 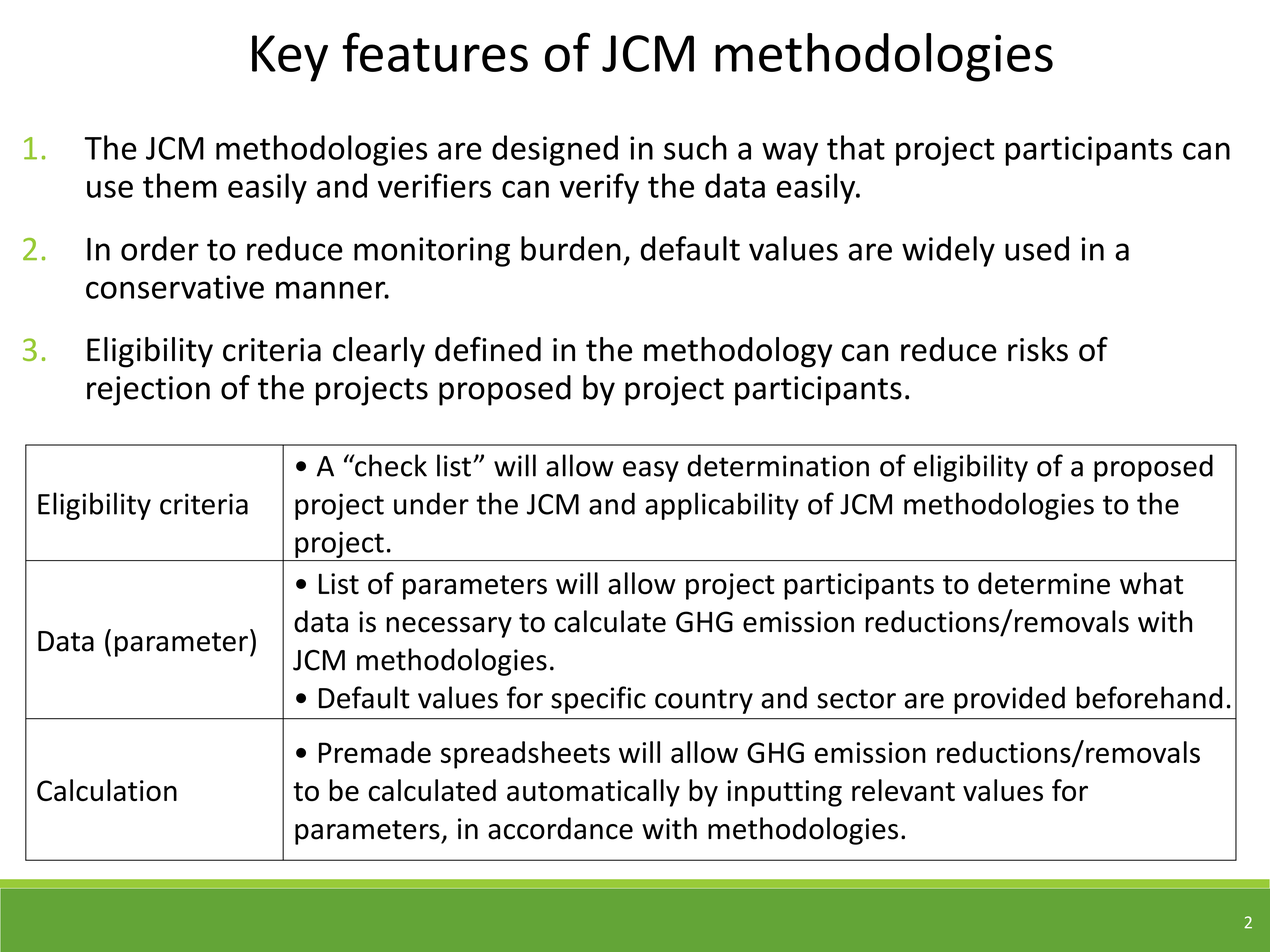 I want to click on automatically, so click(x=593, y=793).
